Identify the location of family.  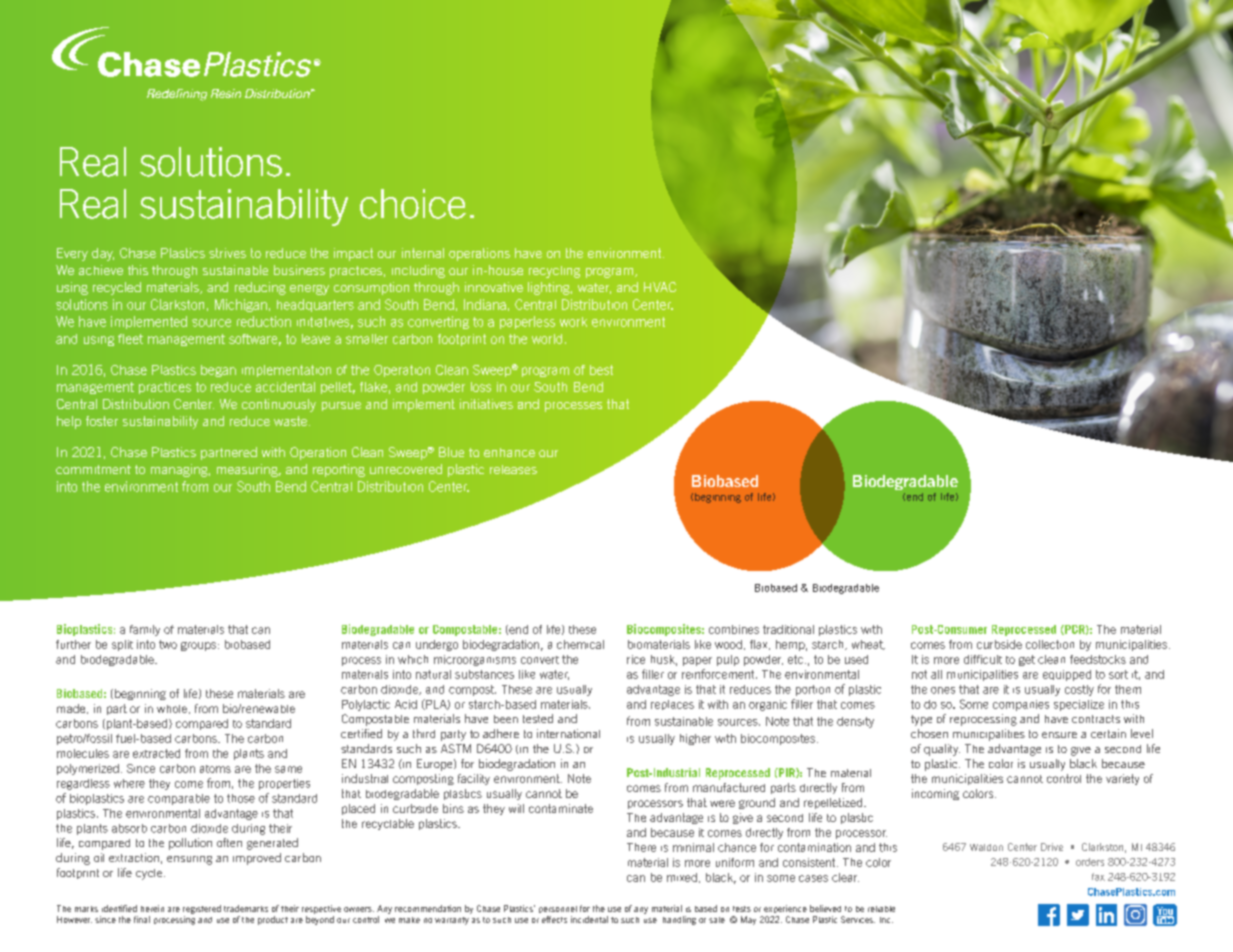
(145, 630).
